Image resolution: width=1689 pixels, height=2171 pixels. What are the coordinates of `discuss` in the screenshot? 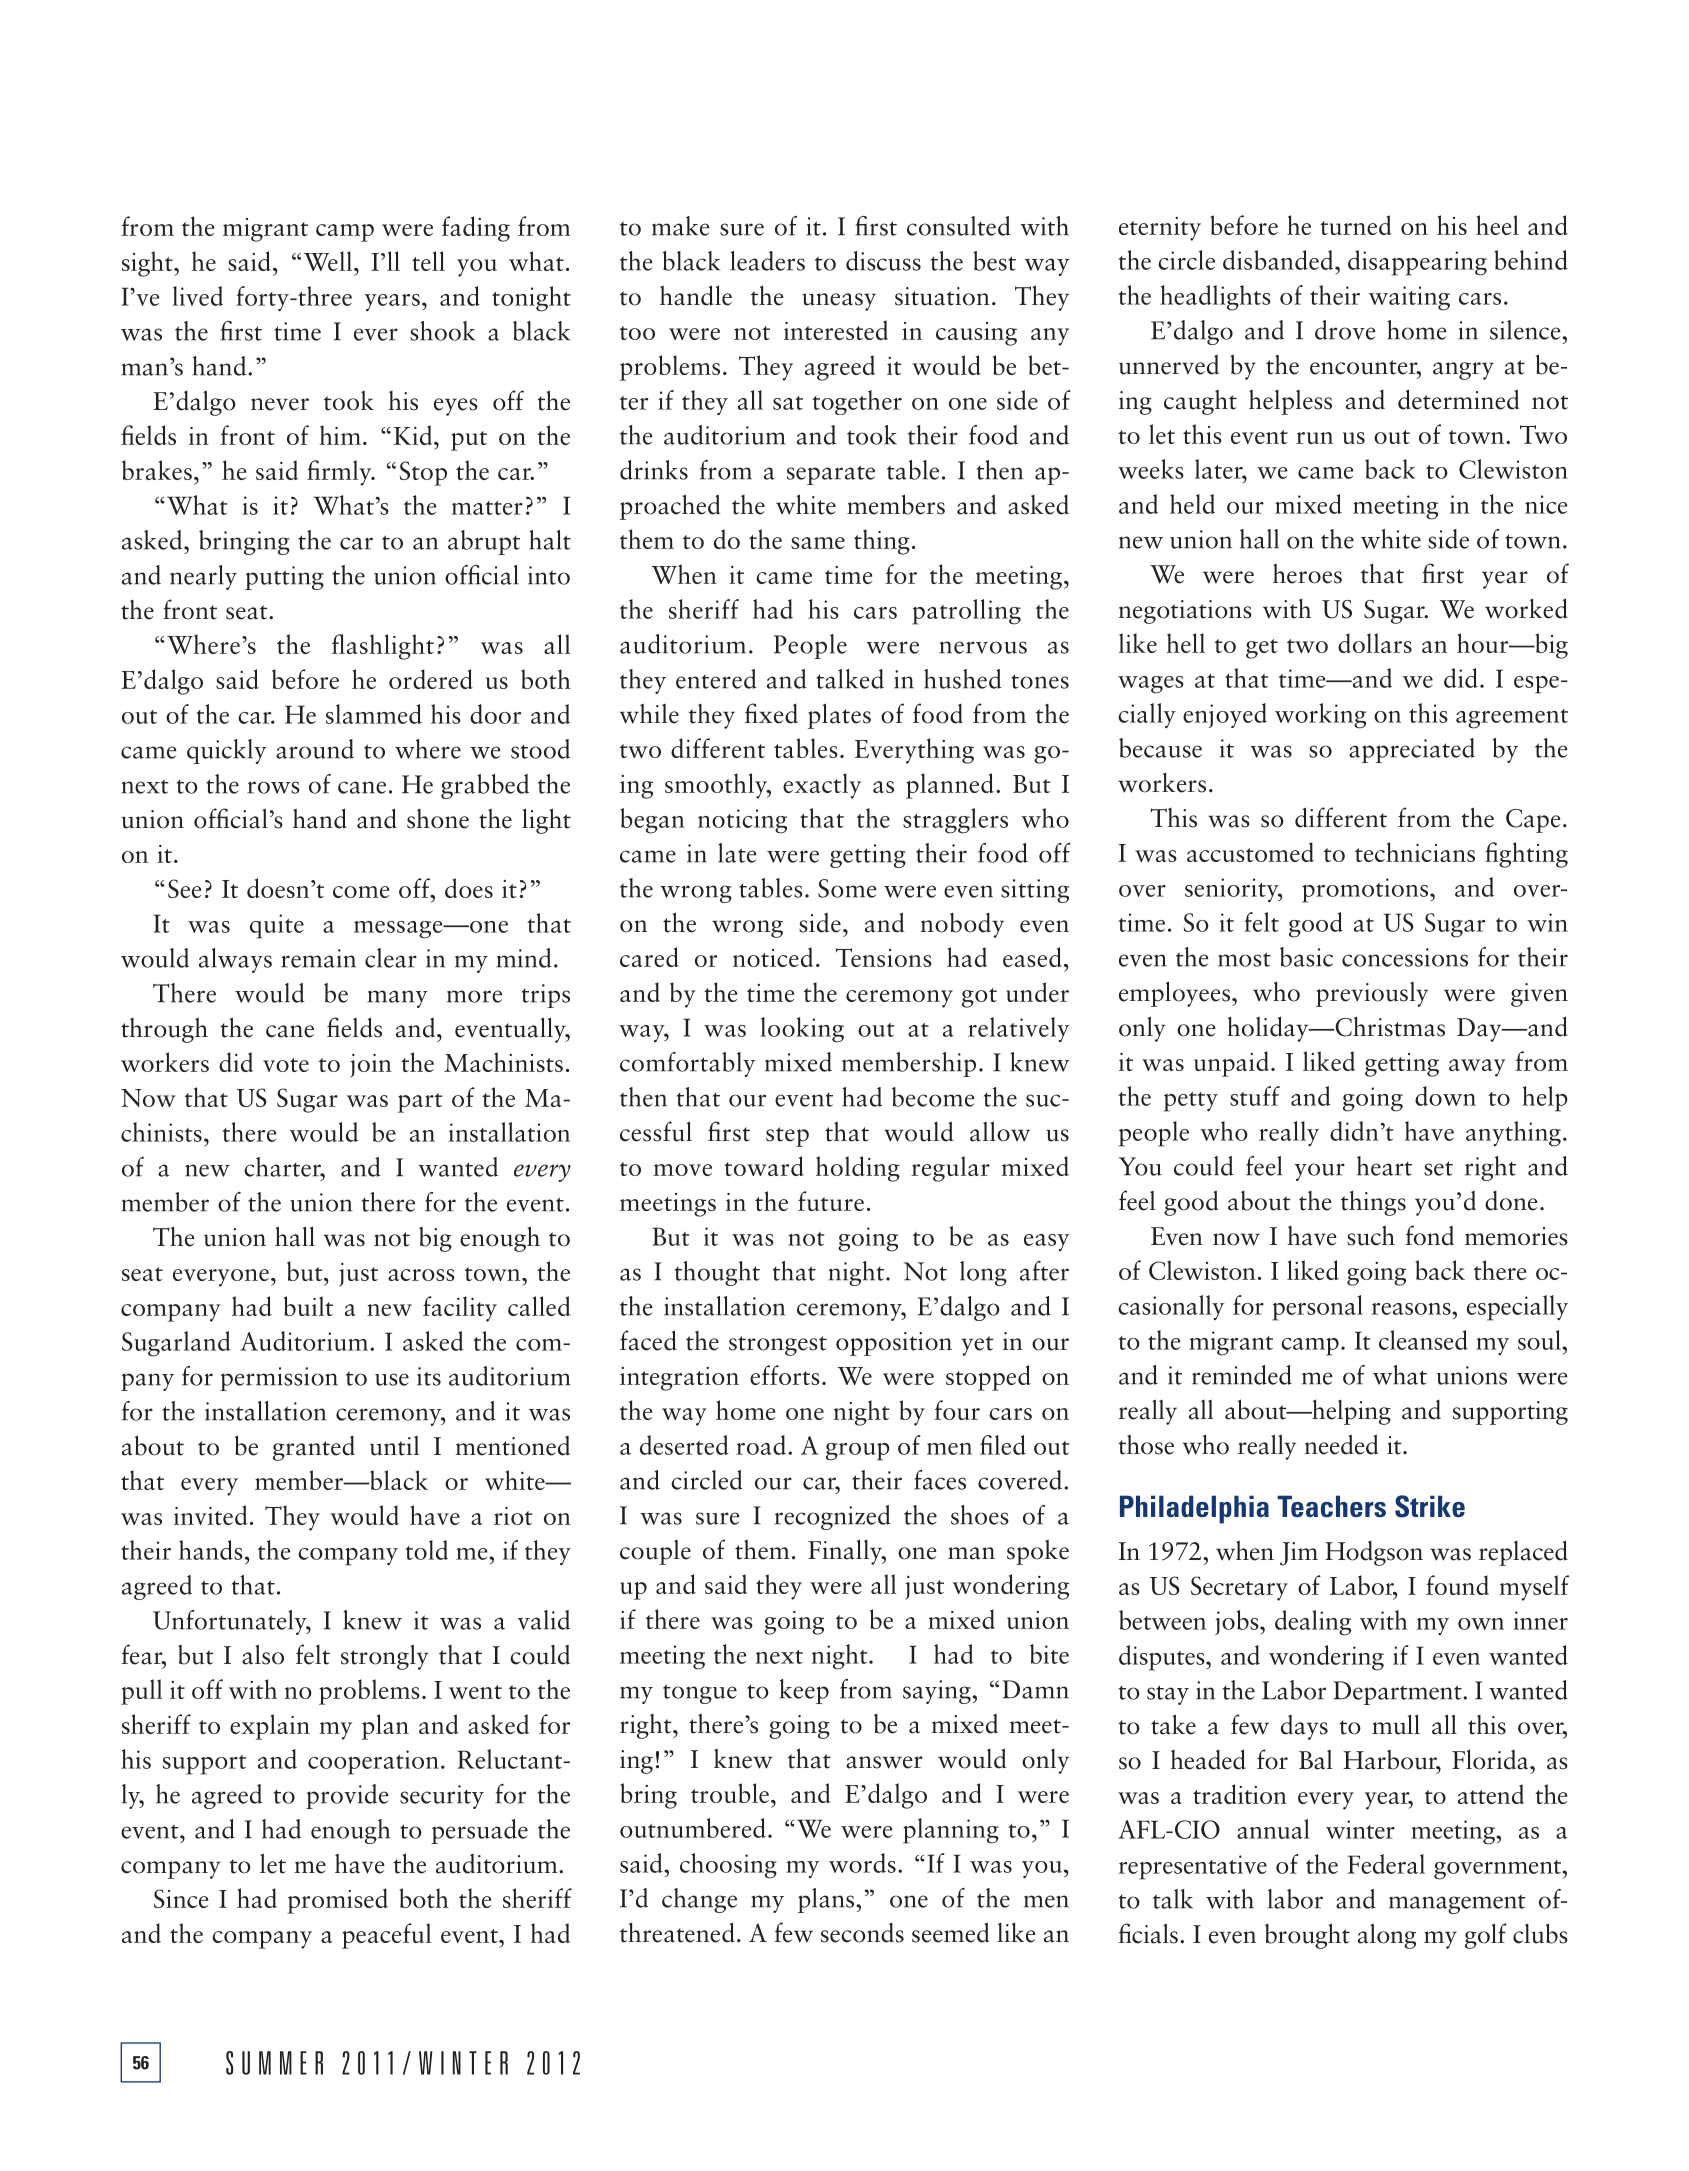 It's located at (883, 261).
